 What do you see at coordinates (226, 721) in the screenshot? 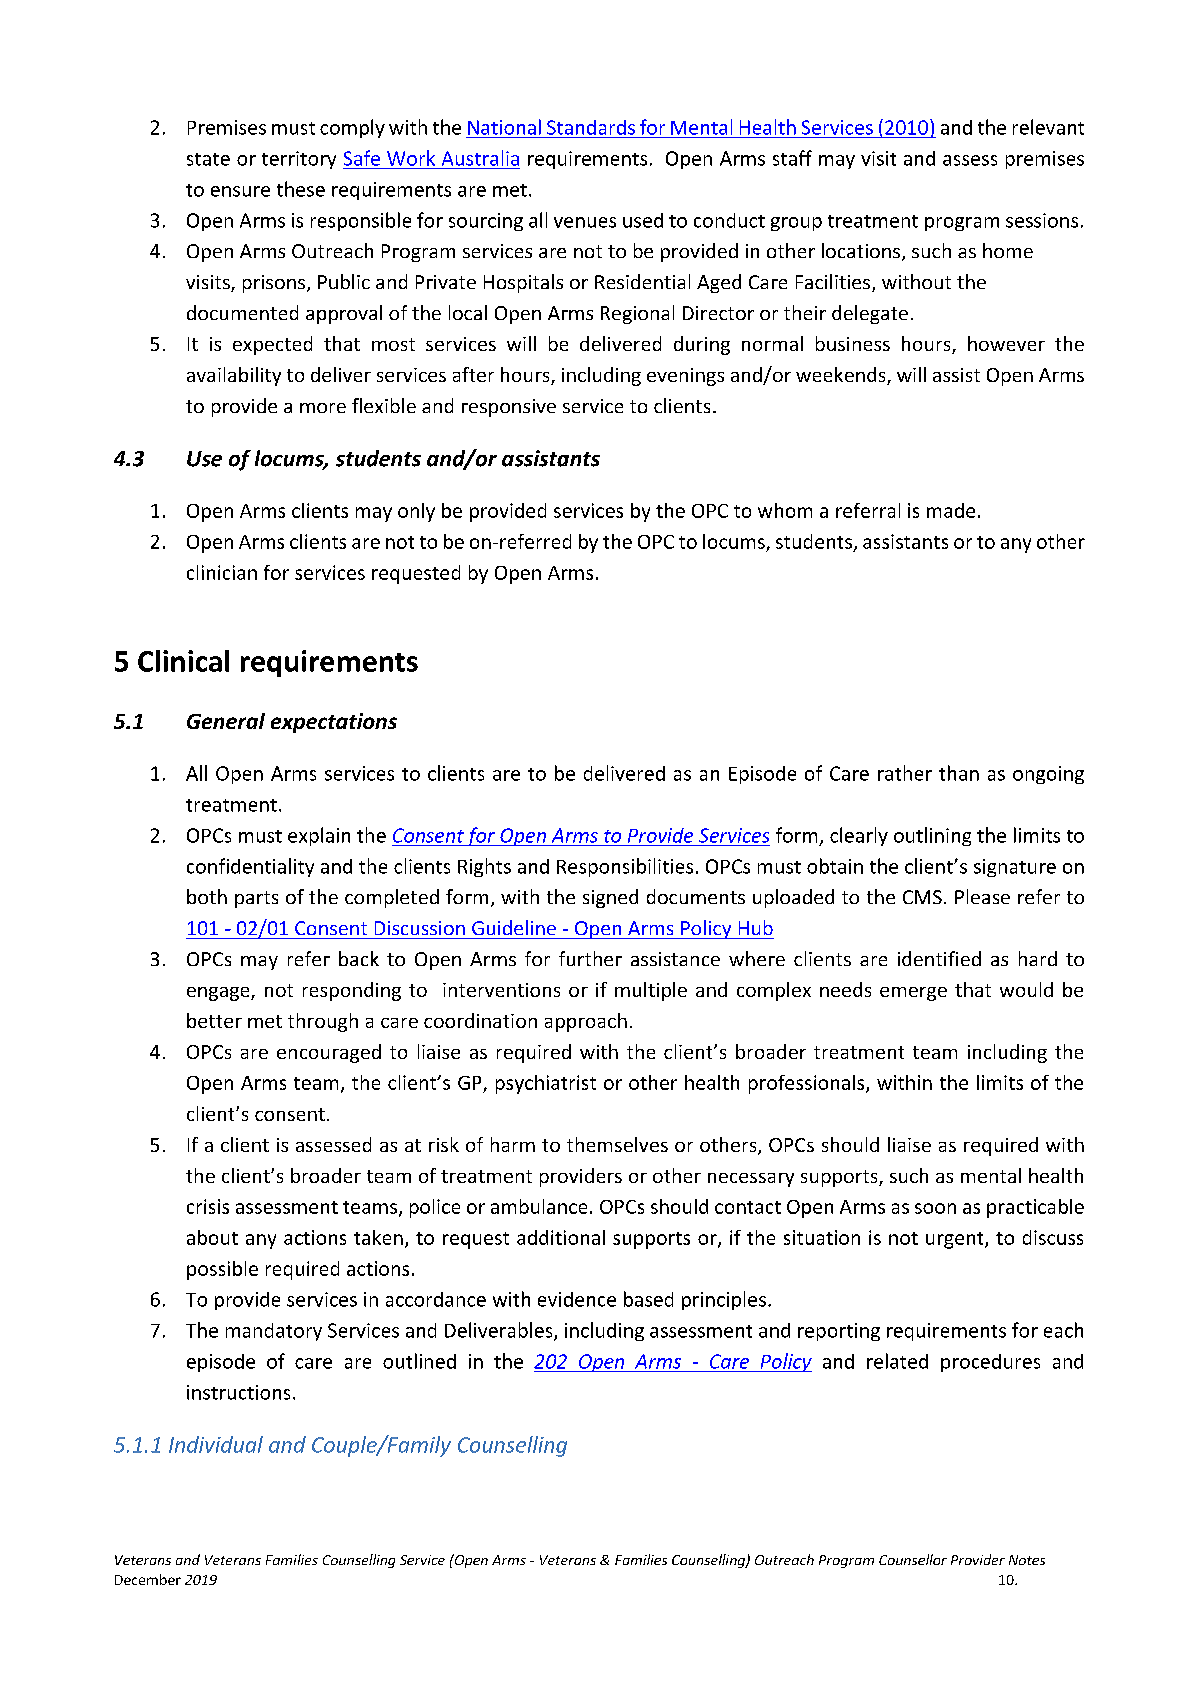
I see `General` at bounding box center [226, 721].
